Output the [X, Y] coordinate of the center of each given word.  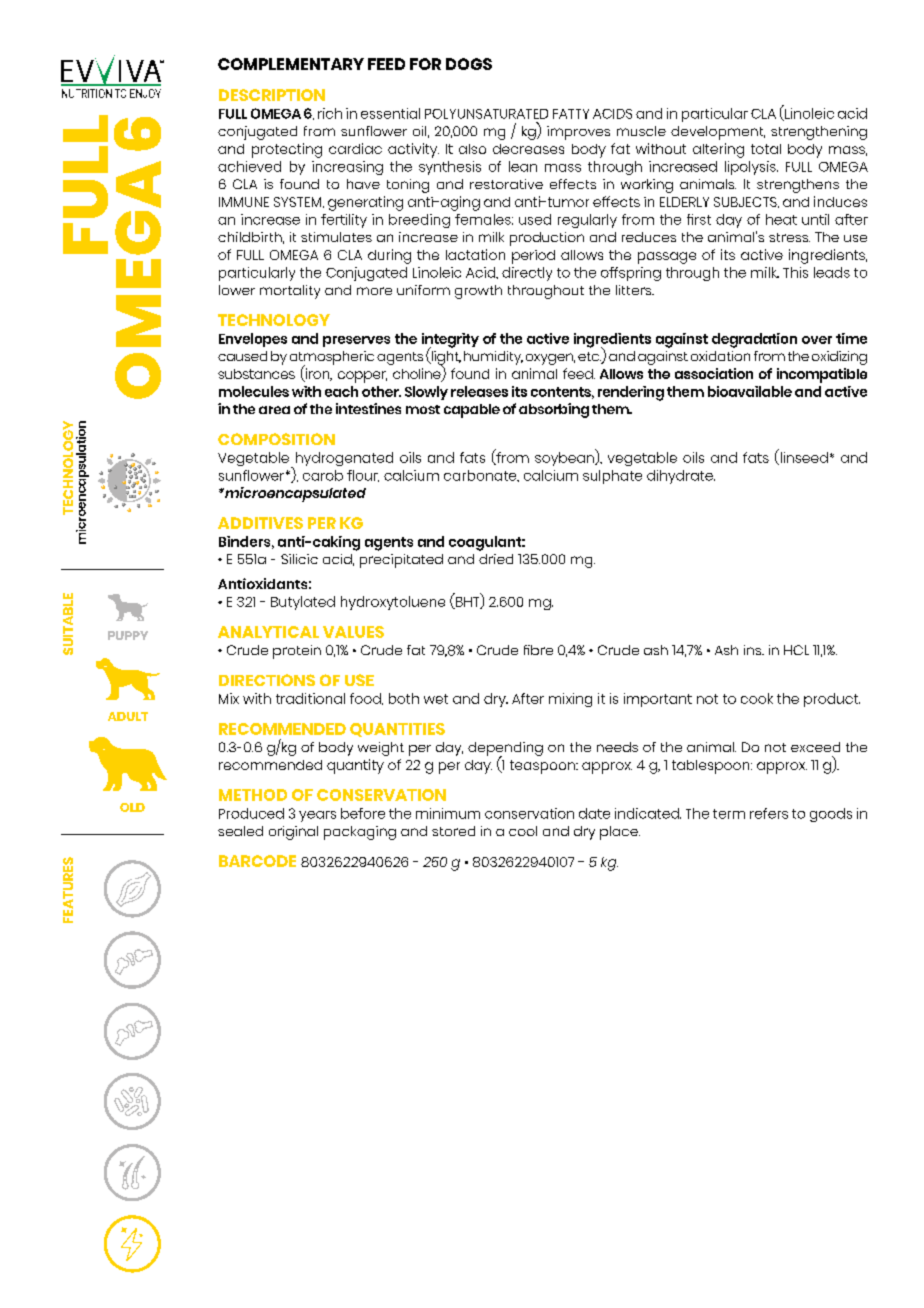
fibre [538, 650]
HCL [796, 650]
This [795, 272]
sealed [240, 831]
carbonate [481, 476]
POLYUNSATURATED [486, 114]
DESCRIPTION [272, 95]
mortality [290, 292]
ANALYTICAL [268, 632]
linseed [803, 458]
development [718, 133]
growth [478, 292]
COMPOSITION [276, 439]
